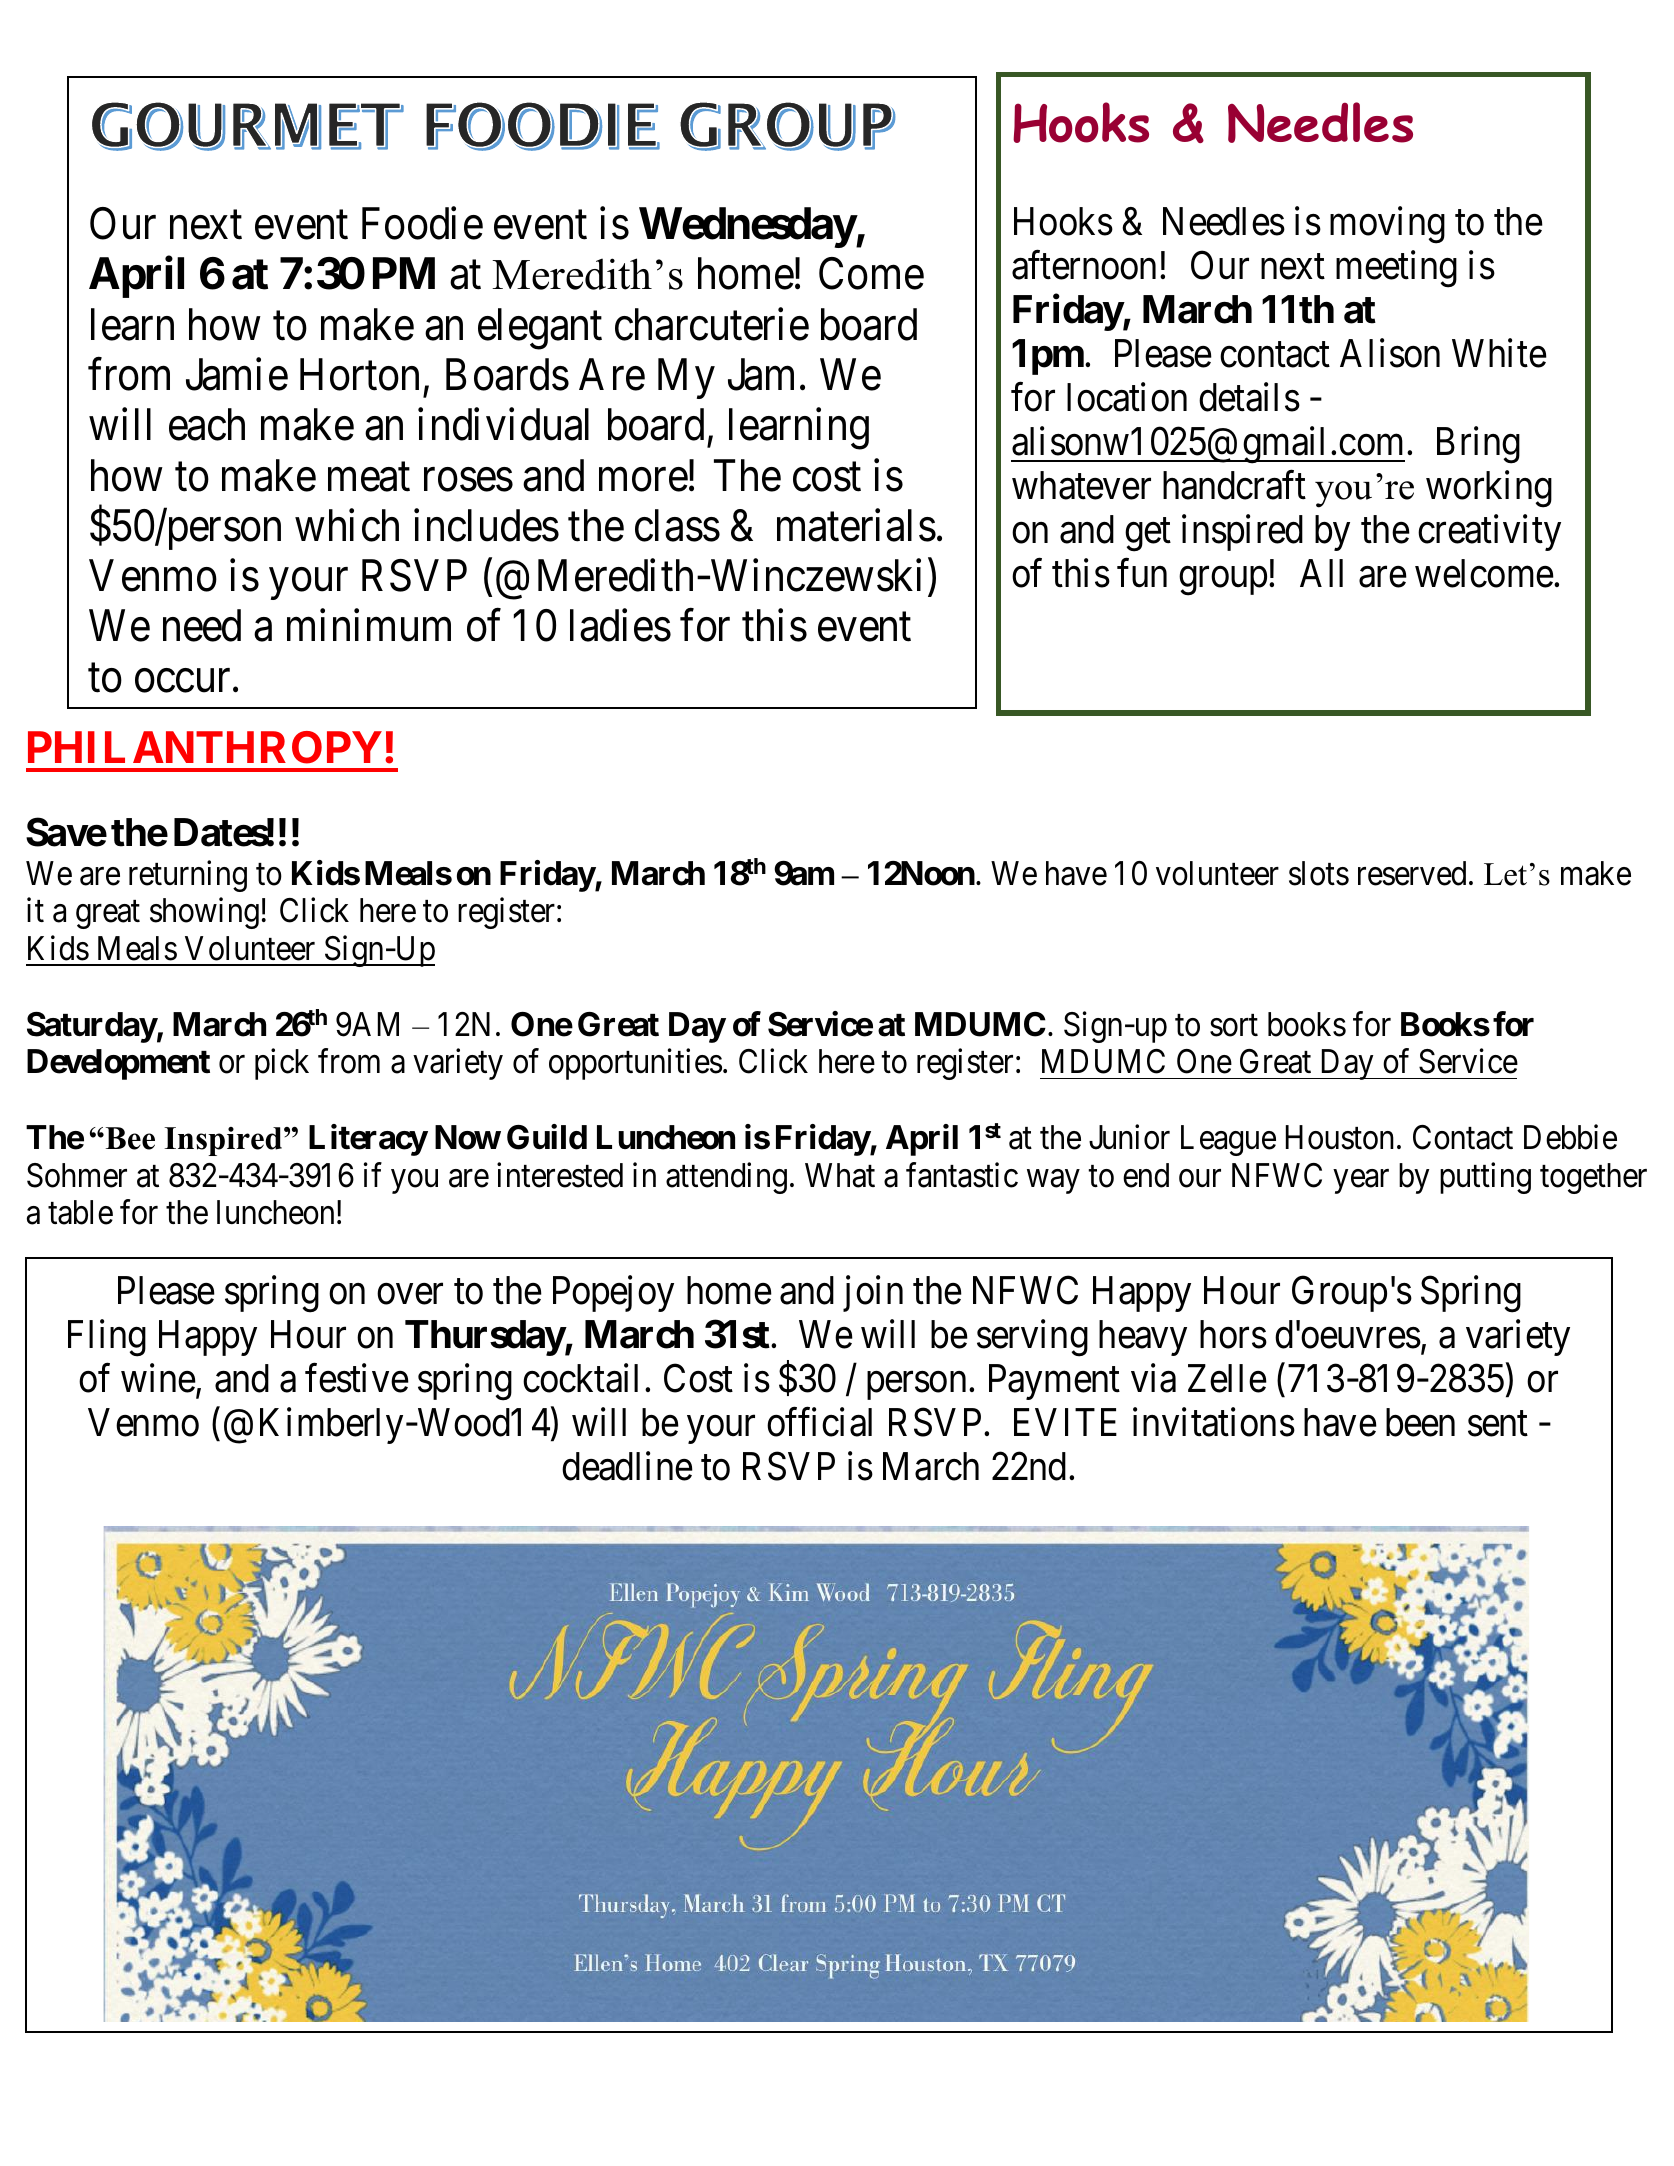  Describe the element at coordinates (1319, 873) in the screenshot. I see `slots` at that location.
